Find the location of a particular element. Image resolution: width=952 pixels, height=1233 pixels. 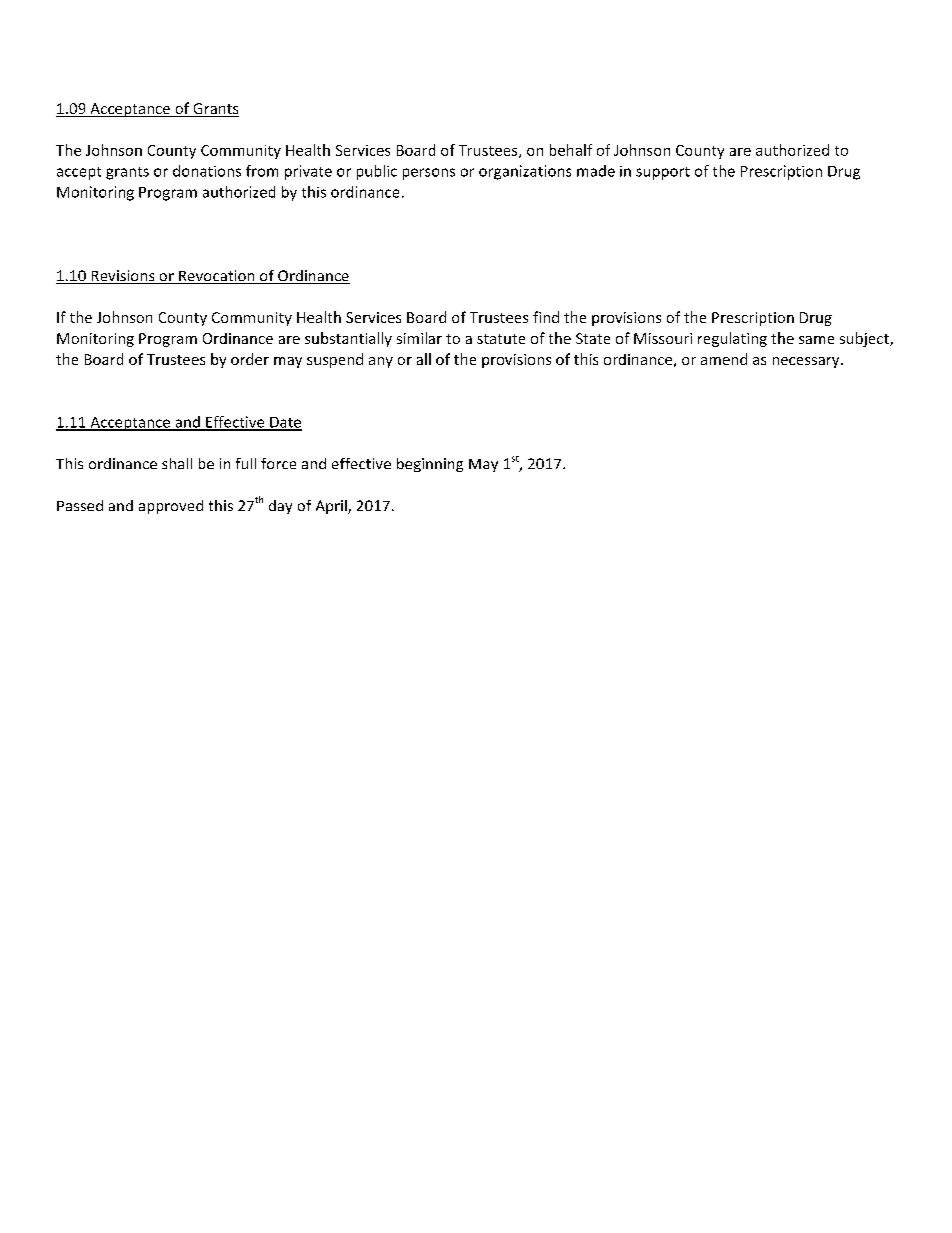

donations is located at coordinates (207, 171).
